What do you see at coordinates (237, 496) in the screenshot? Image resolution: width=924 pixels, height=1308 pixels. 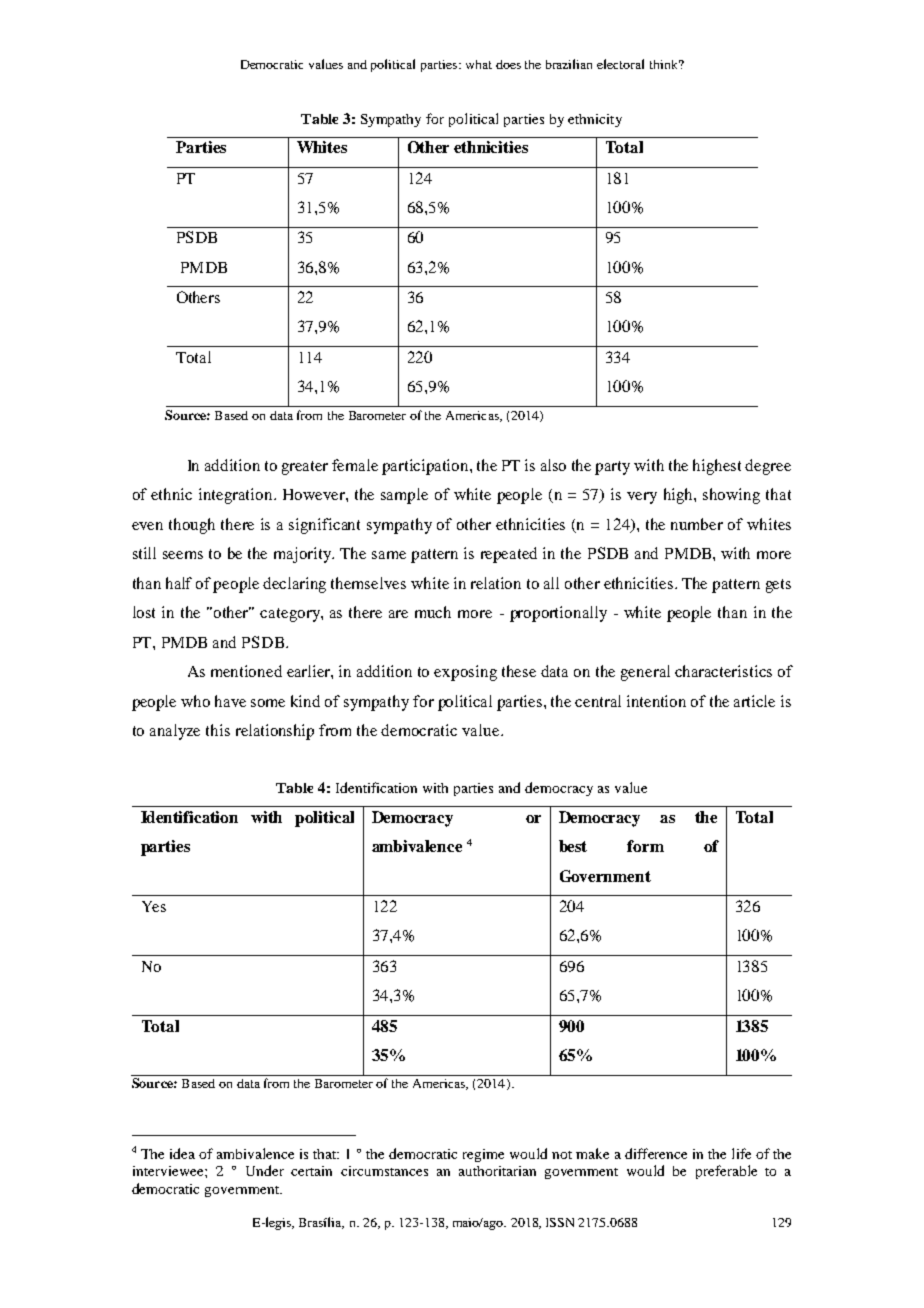 I see `integration` at bounding box center [237, 496].
